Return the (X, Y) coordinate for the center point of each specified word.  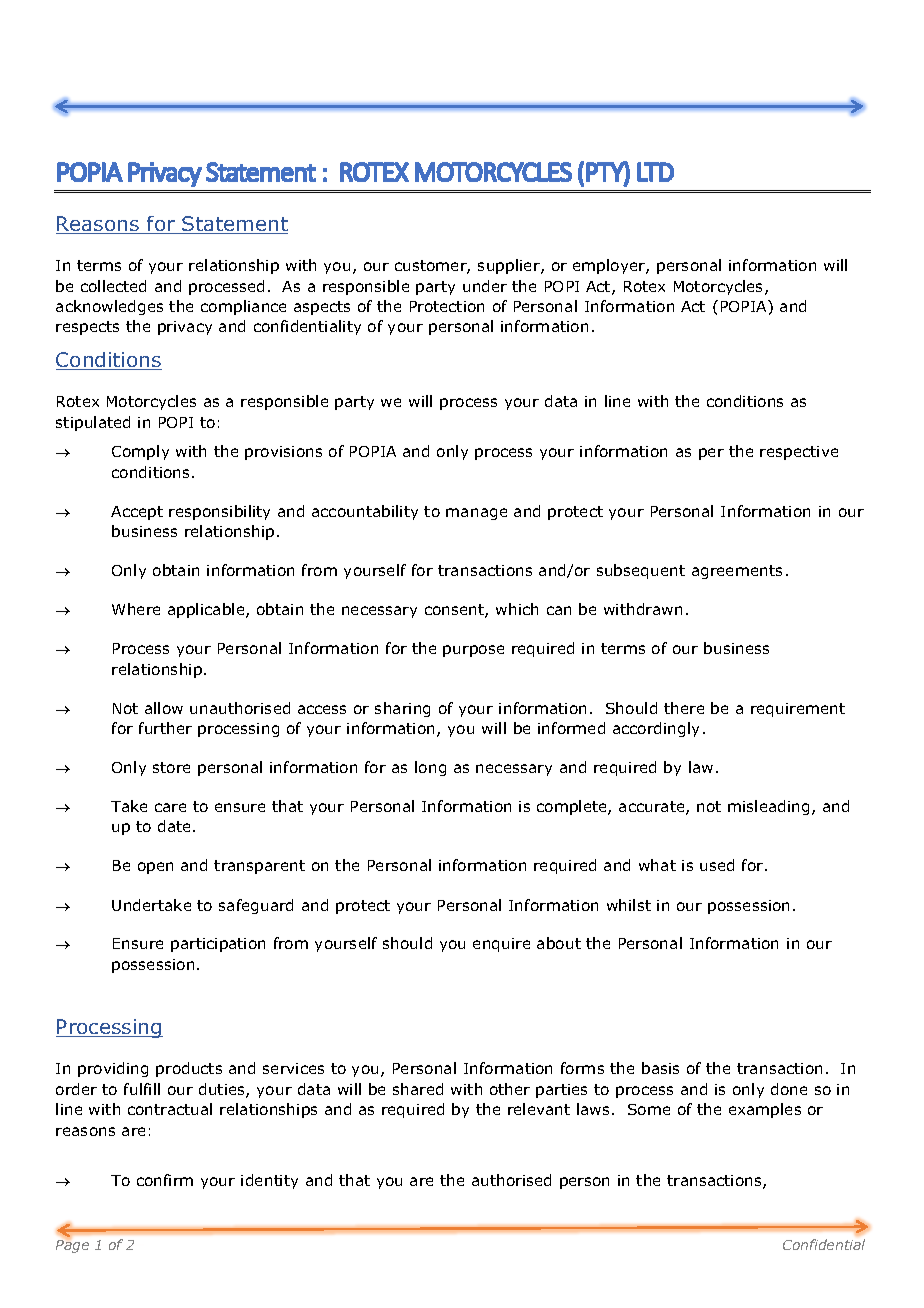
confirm (165, 1180)
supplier (510, 266)
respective (799, 453)
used (717, 865)
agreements (737, 572)
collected (113, 286)
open (155, 868)
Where (136, 609)
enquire (501, 945)
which (517, 609)
